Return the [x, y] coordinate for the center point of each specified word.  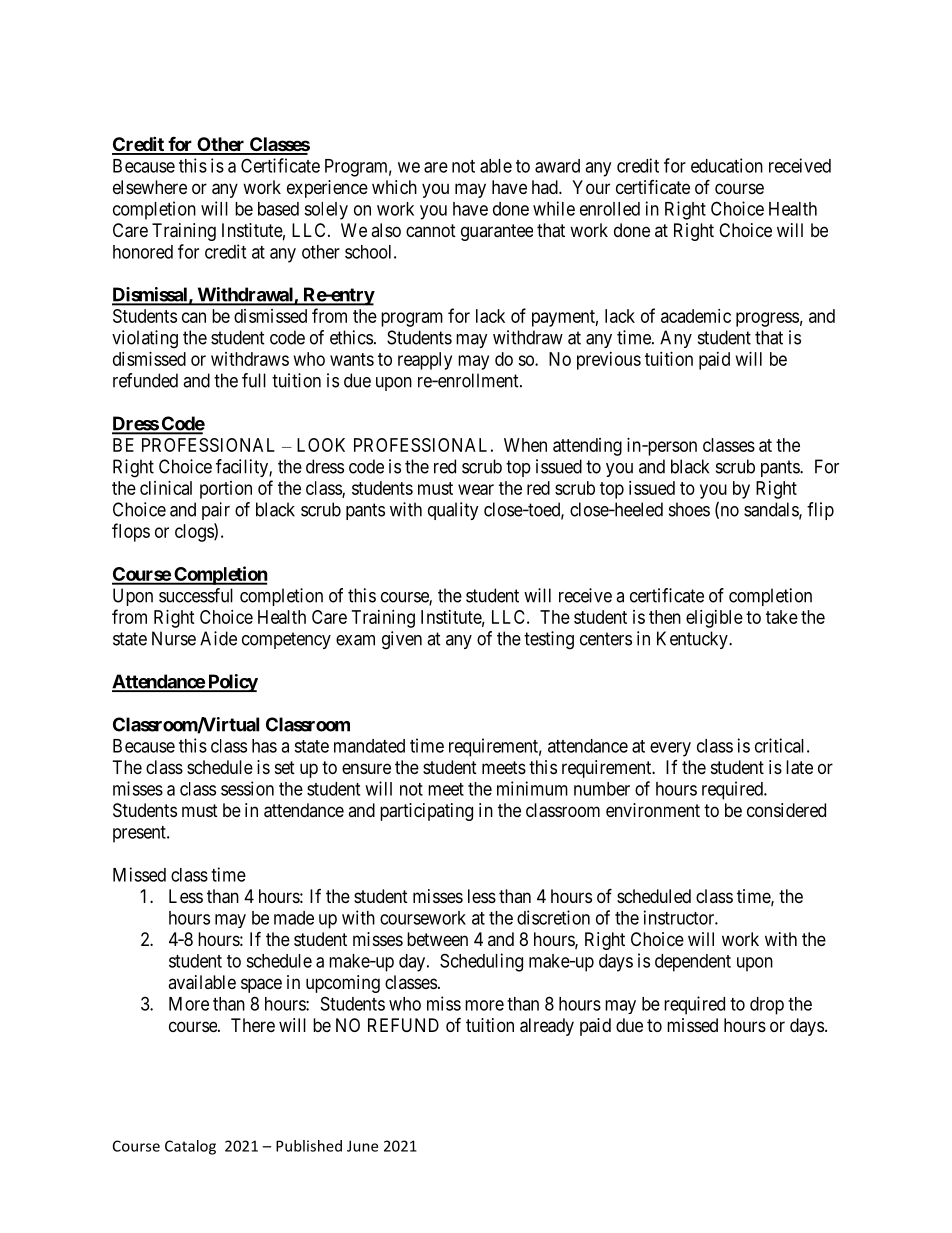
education [727, 165]
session [247, 788]
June [362, 1146]
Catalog [190, 1147]
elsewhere [150, 187]
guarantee [497, 232]
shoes [689, 509]
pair [216, 511]
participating [426, 812]
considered [786, 810]
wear [476, 489]
